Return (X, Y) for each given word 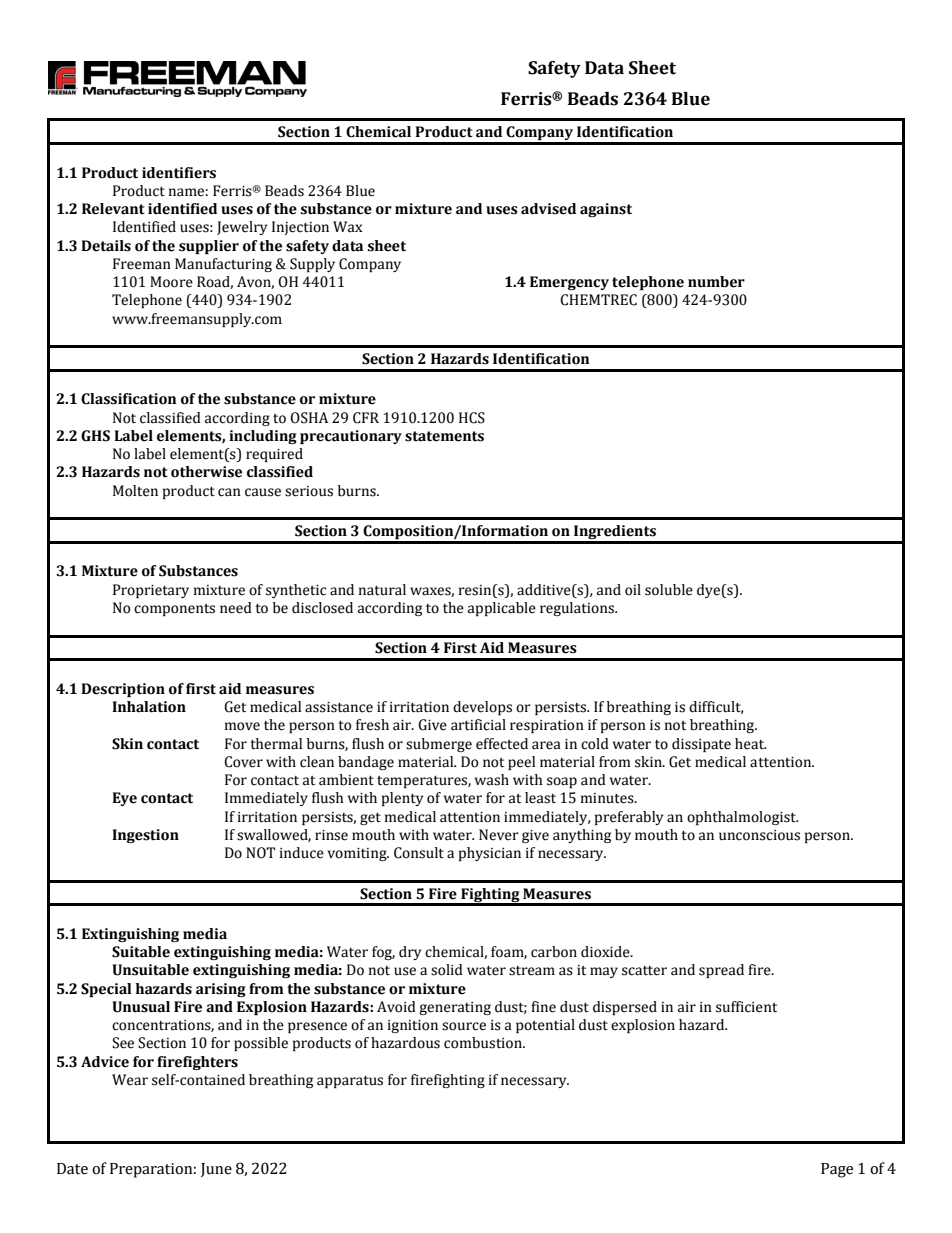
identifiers (179, 173)
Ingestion (145, 836)
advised (548, 209)
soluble (669, 590)
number (716, 282)
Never (499, 835)
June (216, 1170)
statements (444, 436)
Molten (135, 491)
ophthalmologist (742, 818)
